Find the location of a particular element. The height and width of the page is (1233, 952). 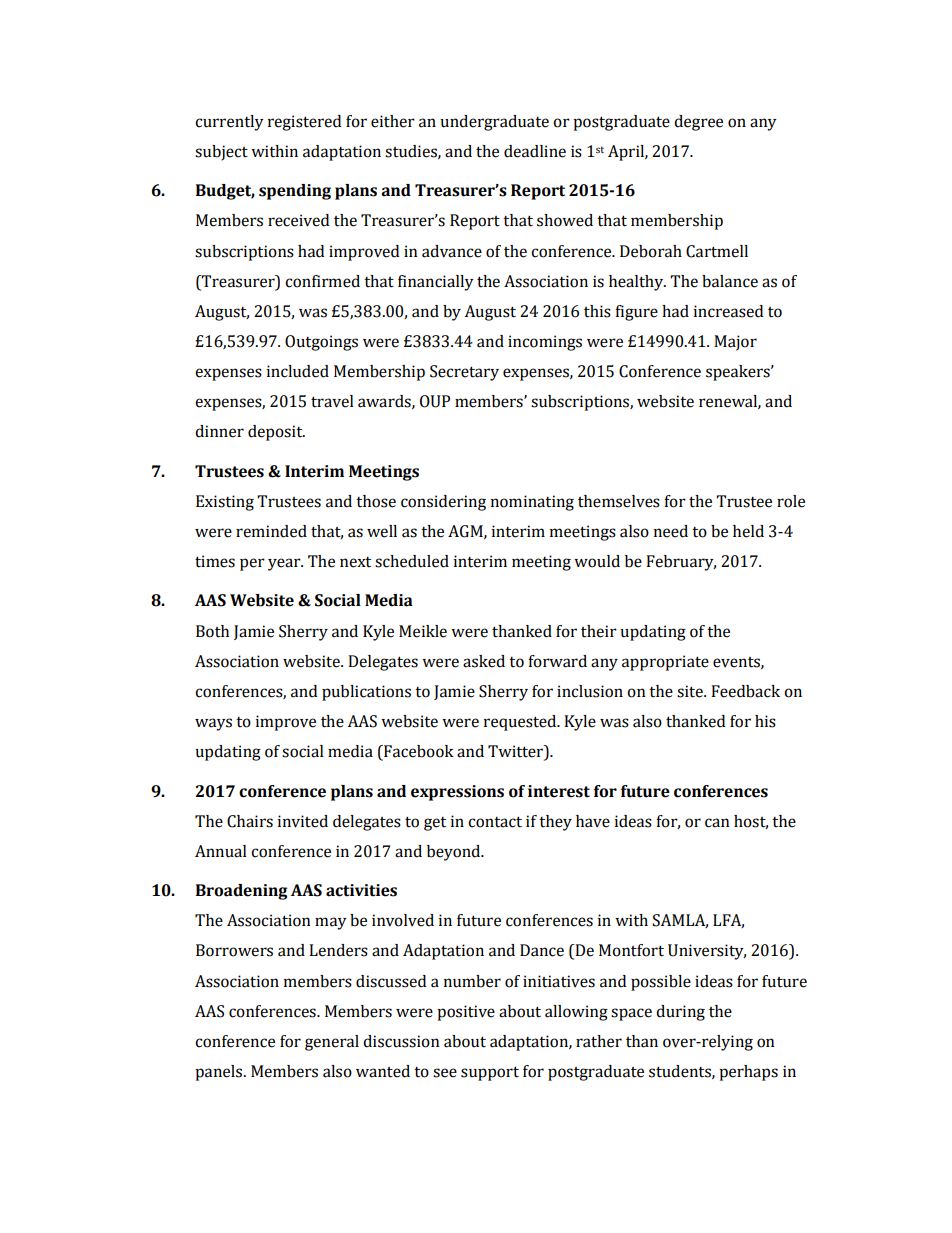

held is located at coordinates (748, 531).
